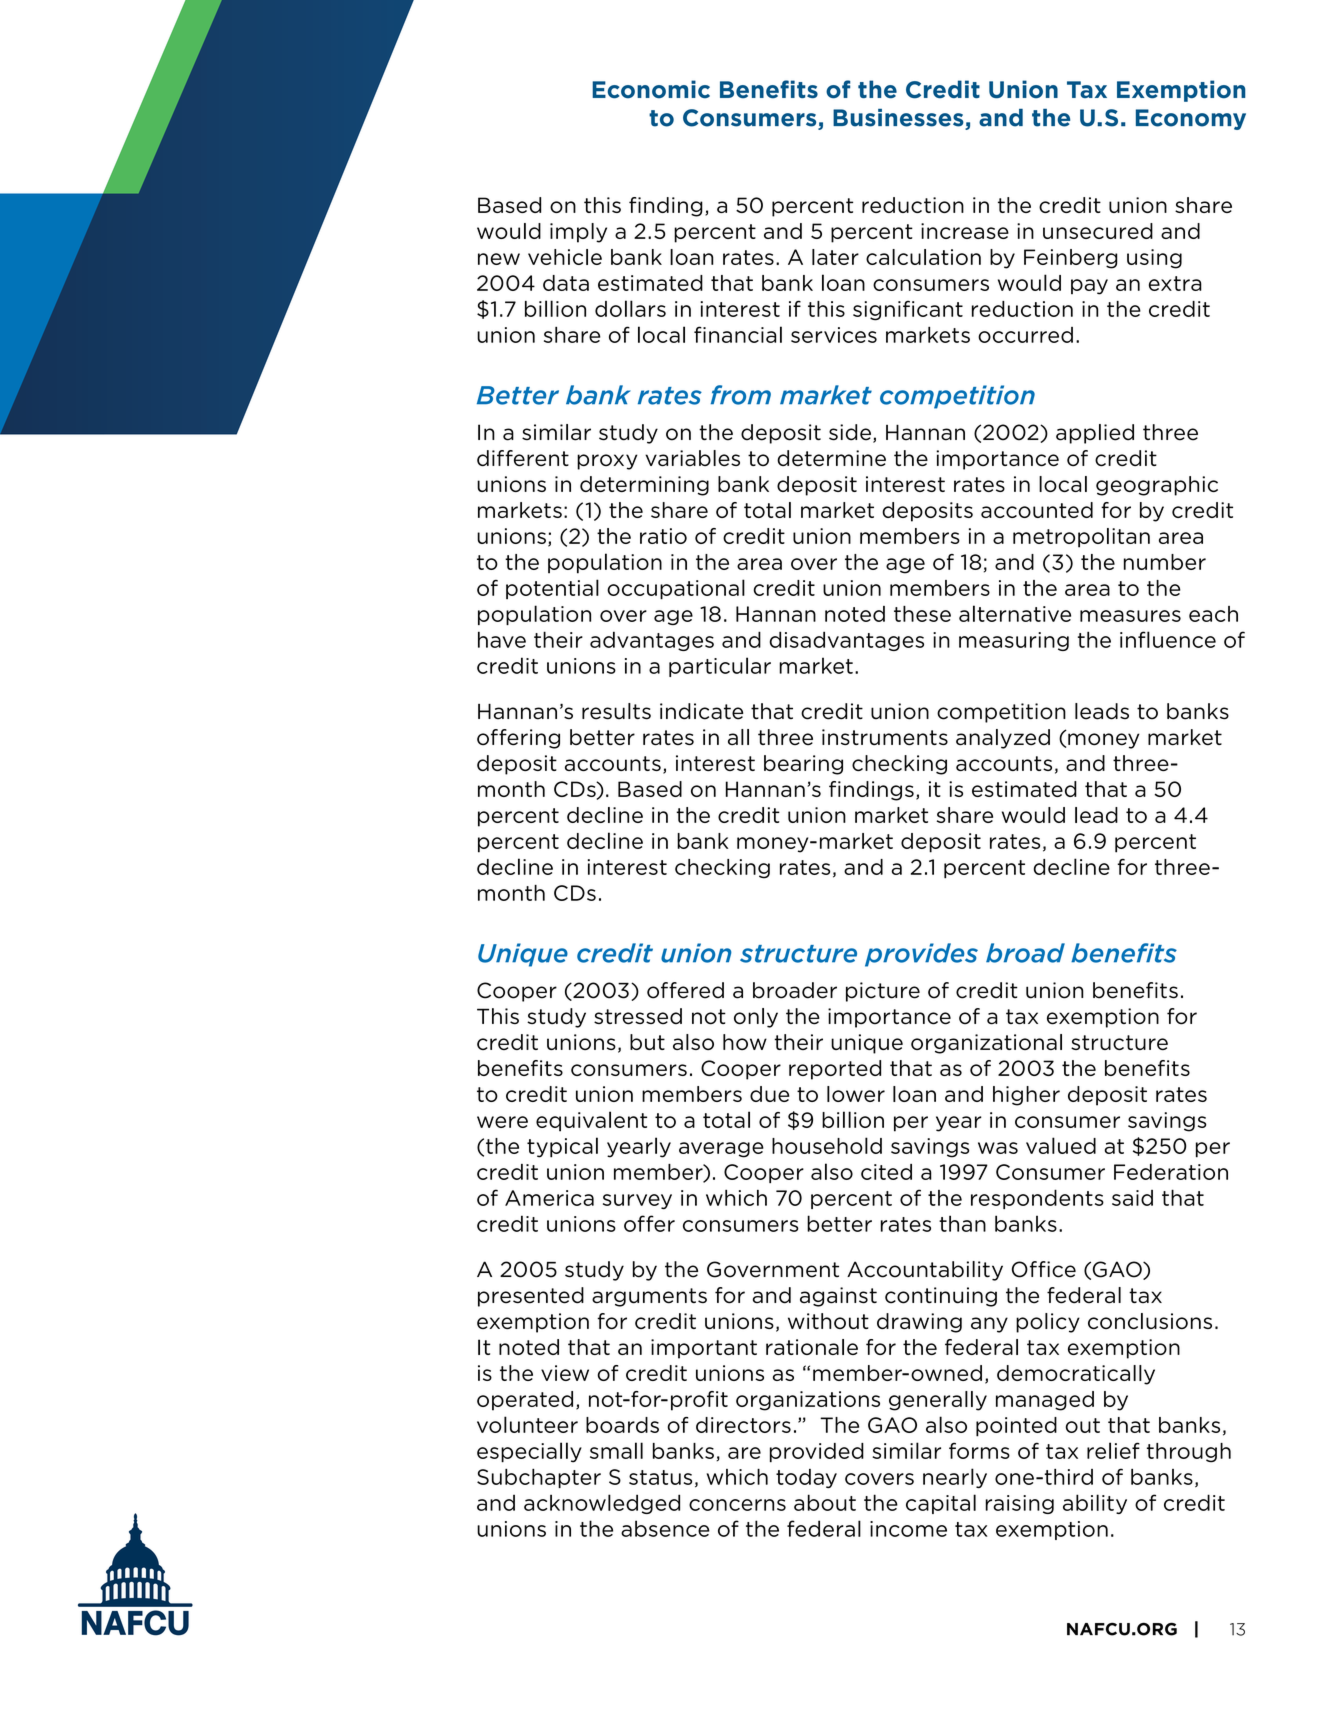  Describe the element at coordinates (607, 462) in the screenshot. I see `proxy` at that location.
